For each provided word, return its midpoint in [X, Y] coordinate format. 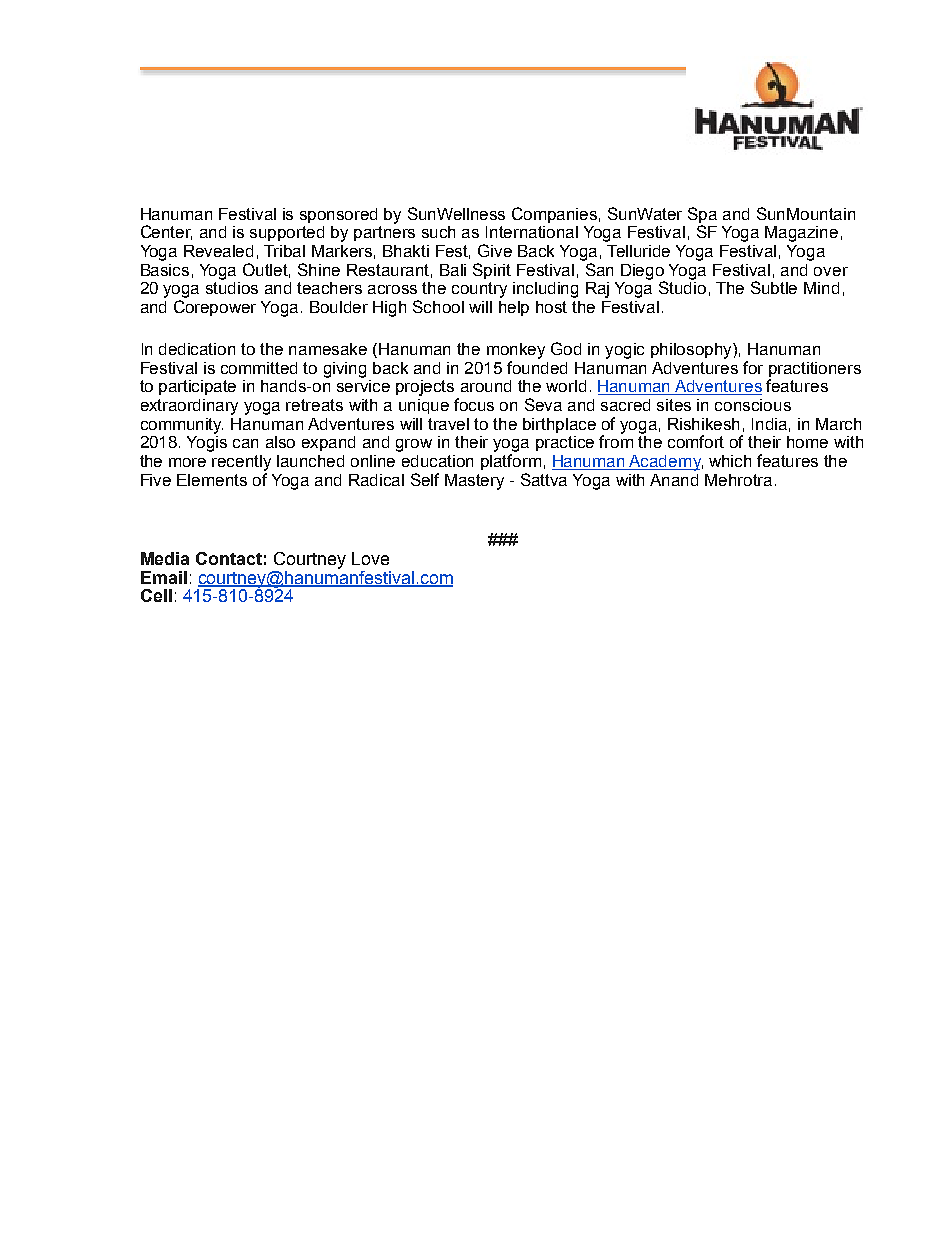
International [532, 232]
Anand [674, 480]
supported [287, 233]
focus [474, 404]
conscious [753, 405]
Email [164, 577]
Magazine [801, 234]
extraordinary [189, 407]
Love [370, 558]
